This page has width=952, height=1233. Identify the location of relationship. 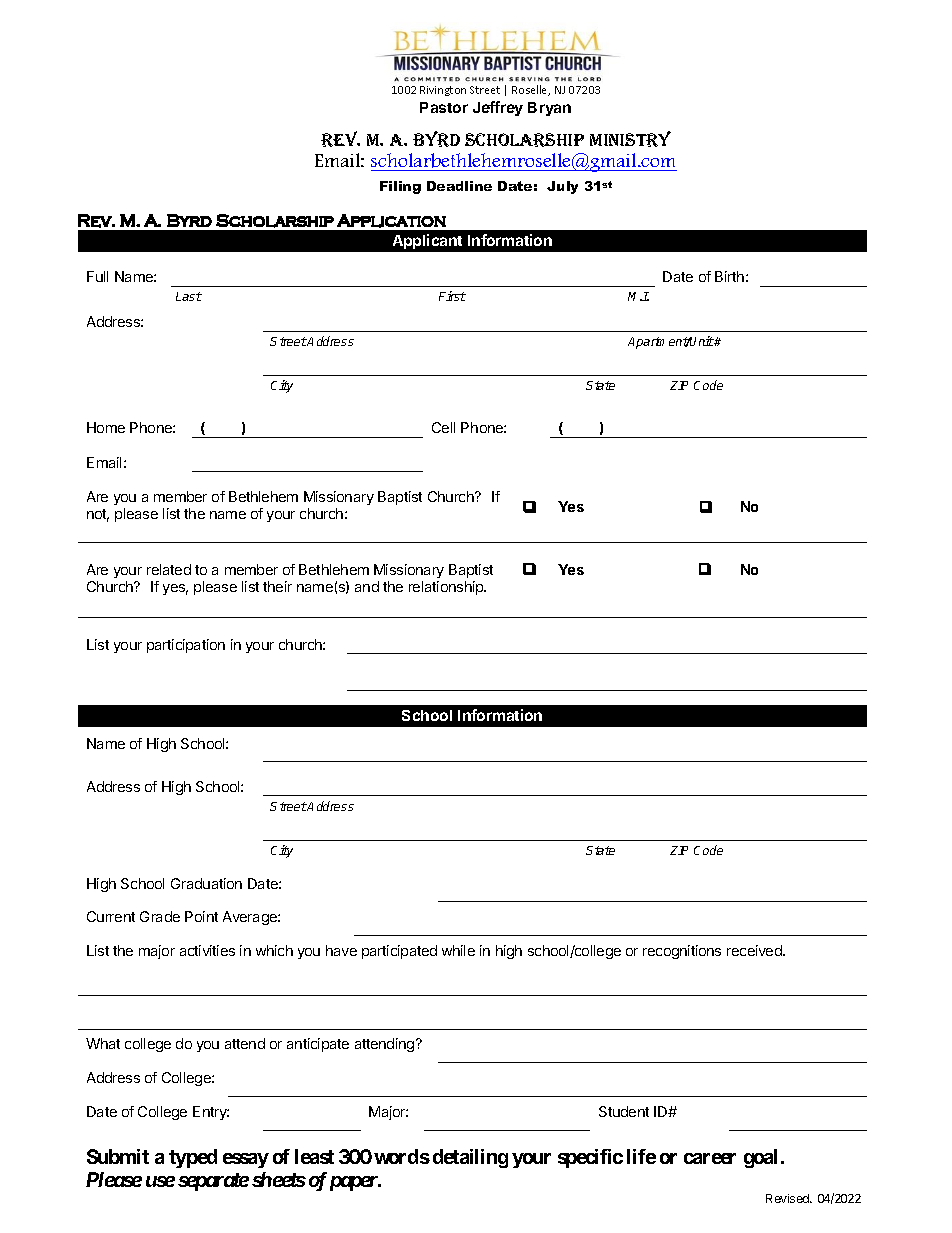
(447, 588).
